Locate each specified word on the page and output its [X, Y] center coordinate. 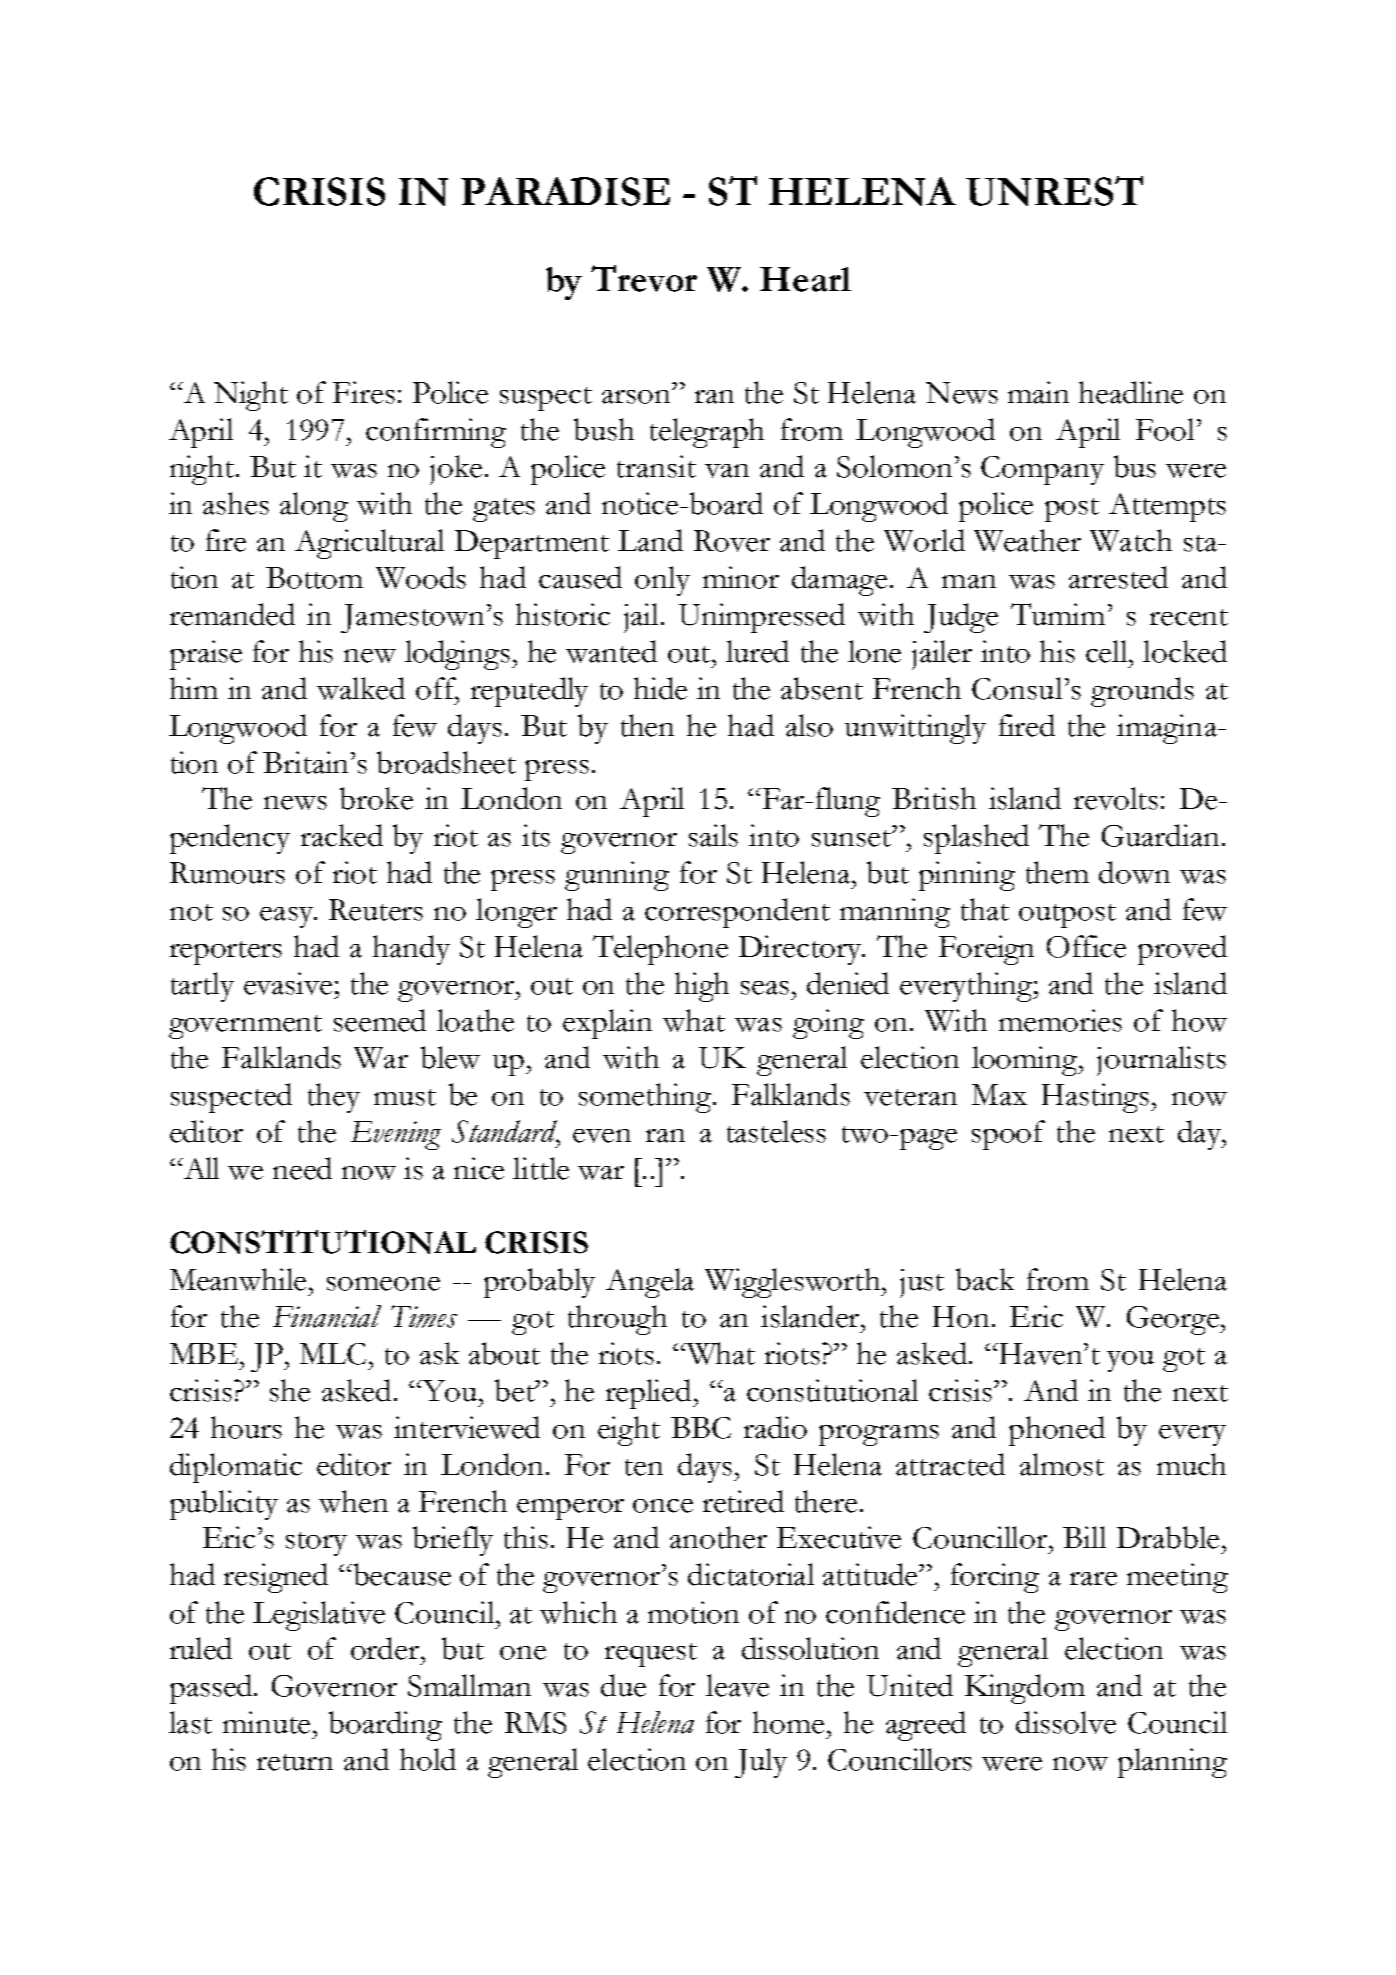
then [647, 725]
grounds [1142, 692]
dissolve [1066, 1722]
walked [361, 688]
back [985, 1279]
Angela [650, 1283]
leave [737, 1685]
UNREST [1054, 191]
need [302, 1168]
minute [266, 1722]
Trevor [644, 278]
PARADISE [565, 191]
